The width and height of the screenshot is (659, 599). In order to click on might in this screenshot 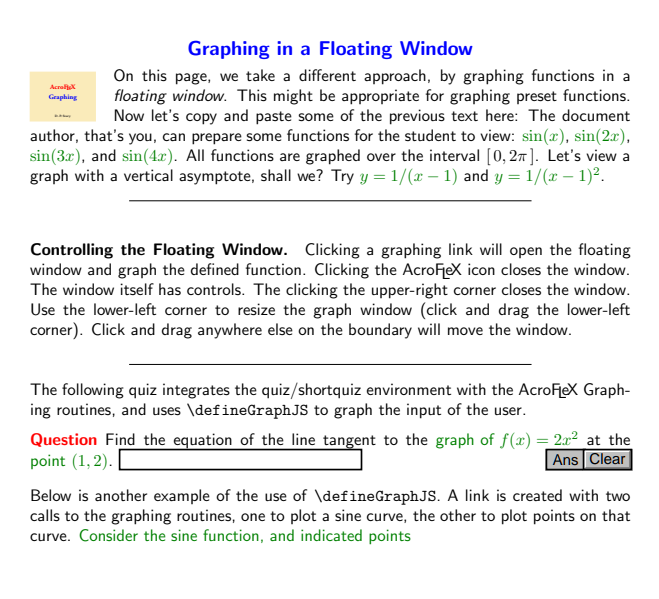, I will do `click(293, 97)`.
